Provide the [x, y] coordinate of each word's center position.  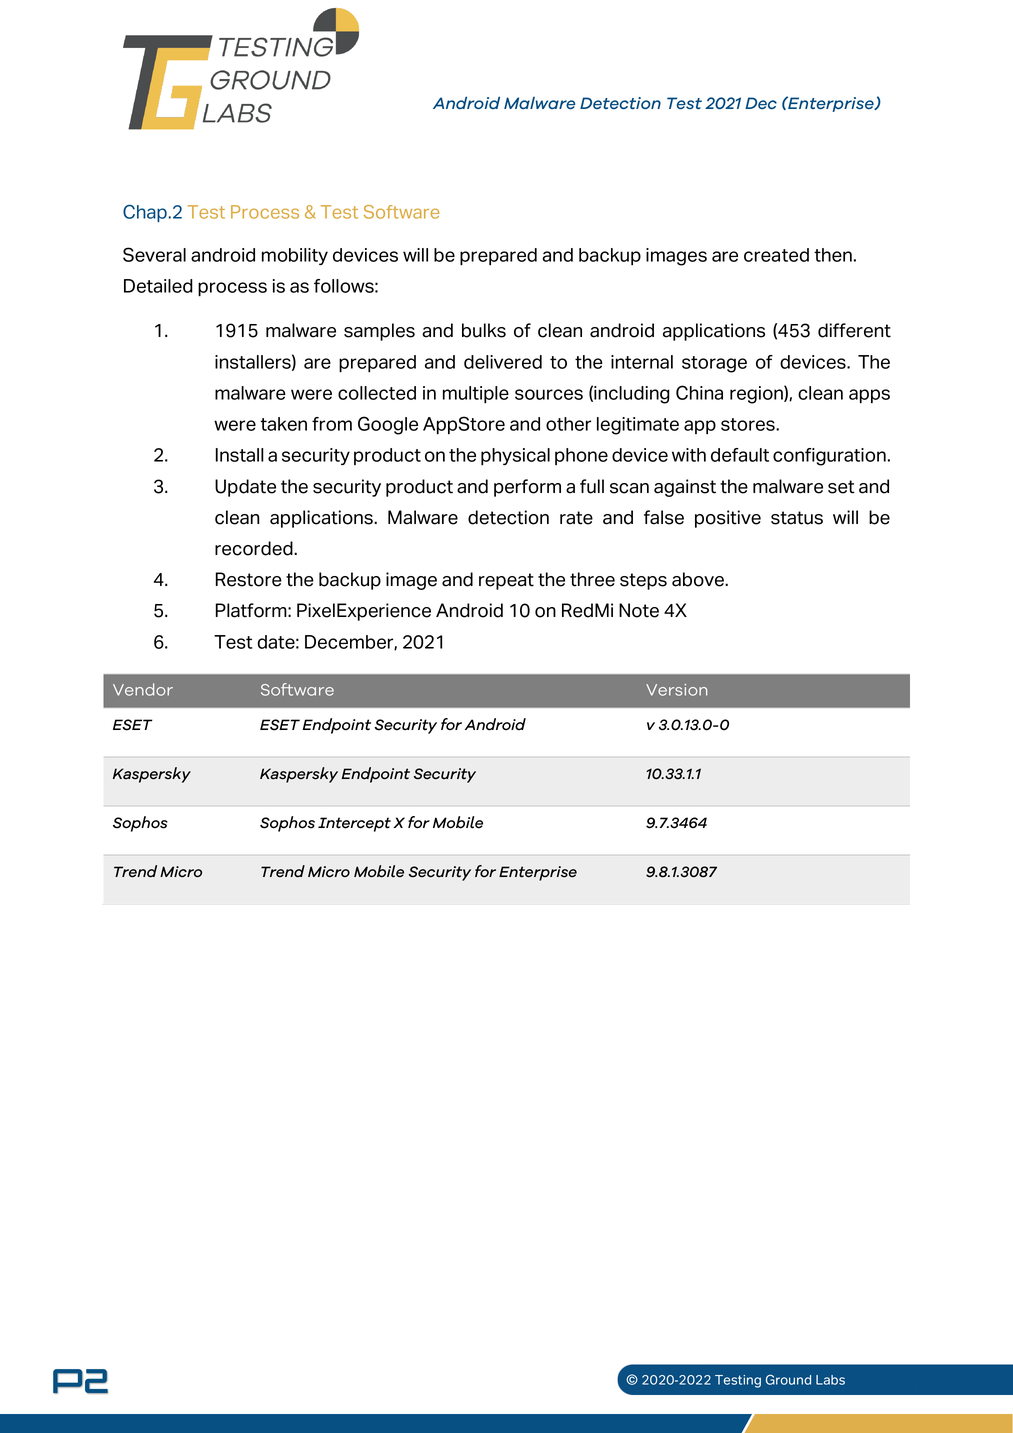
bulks [484, 330]
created [776, 255]
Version [676, 690]
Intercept [354, 824]
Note [639, 610]
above [699, 579]
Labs [830, 1380]
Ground [788, 1379]
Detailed [158, 286]
